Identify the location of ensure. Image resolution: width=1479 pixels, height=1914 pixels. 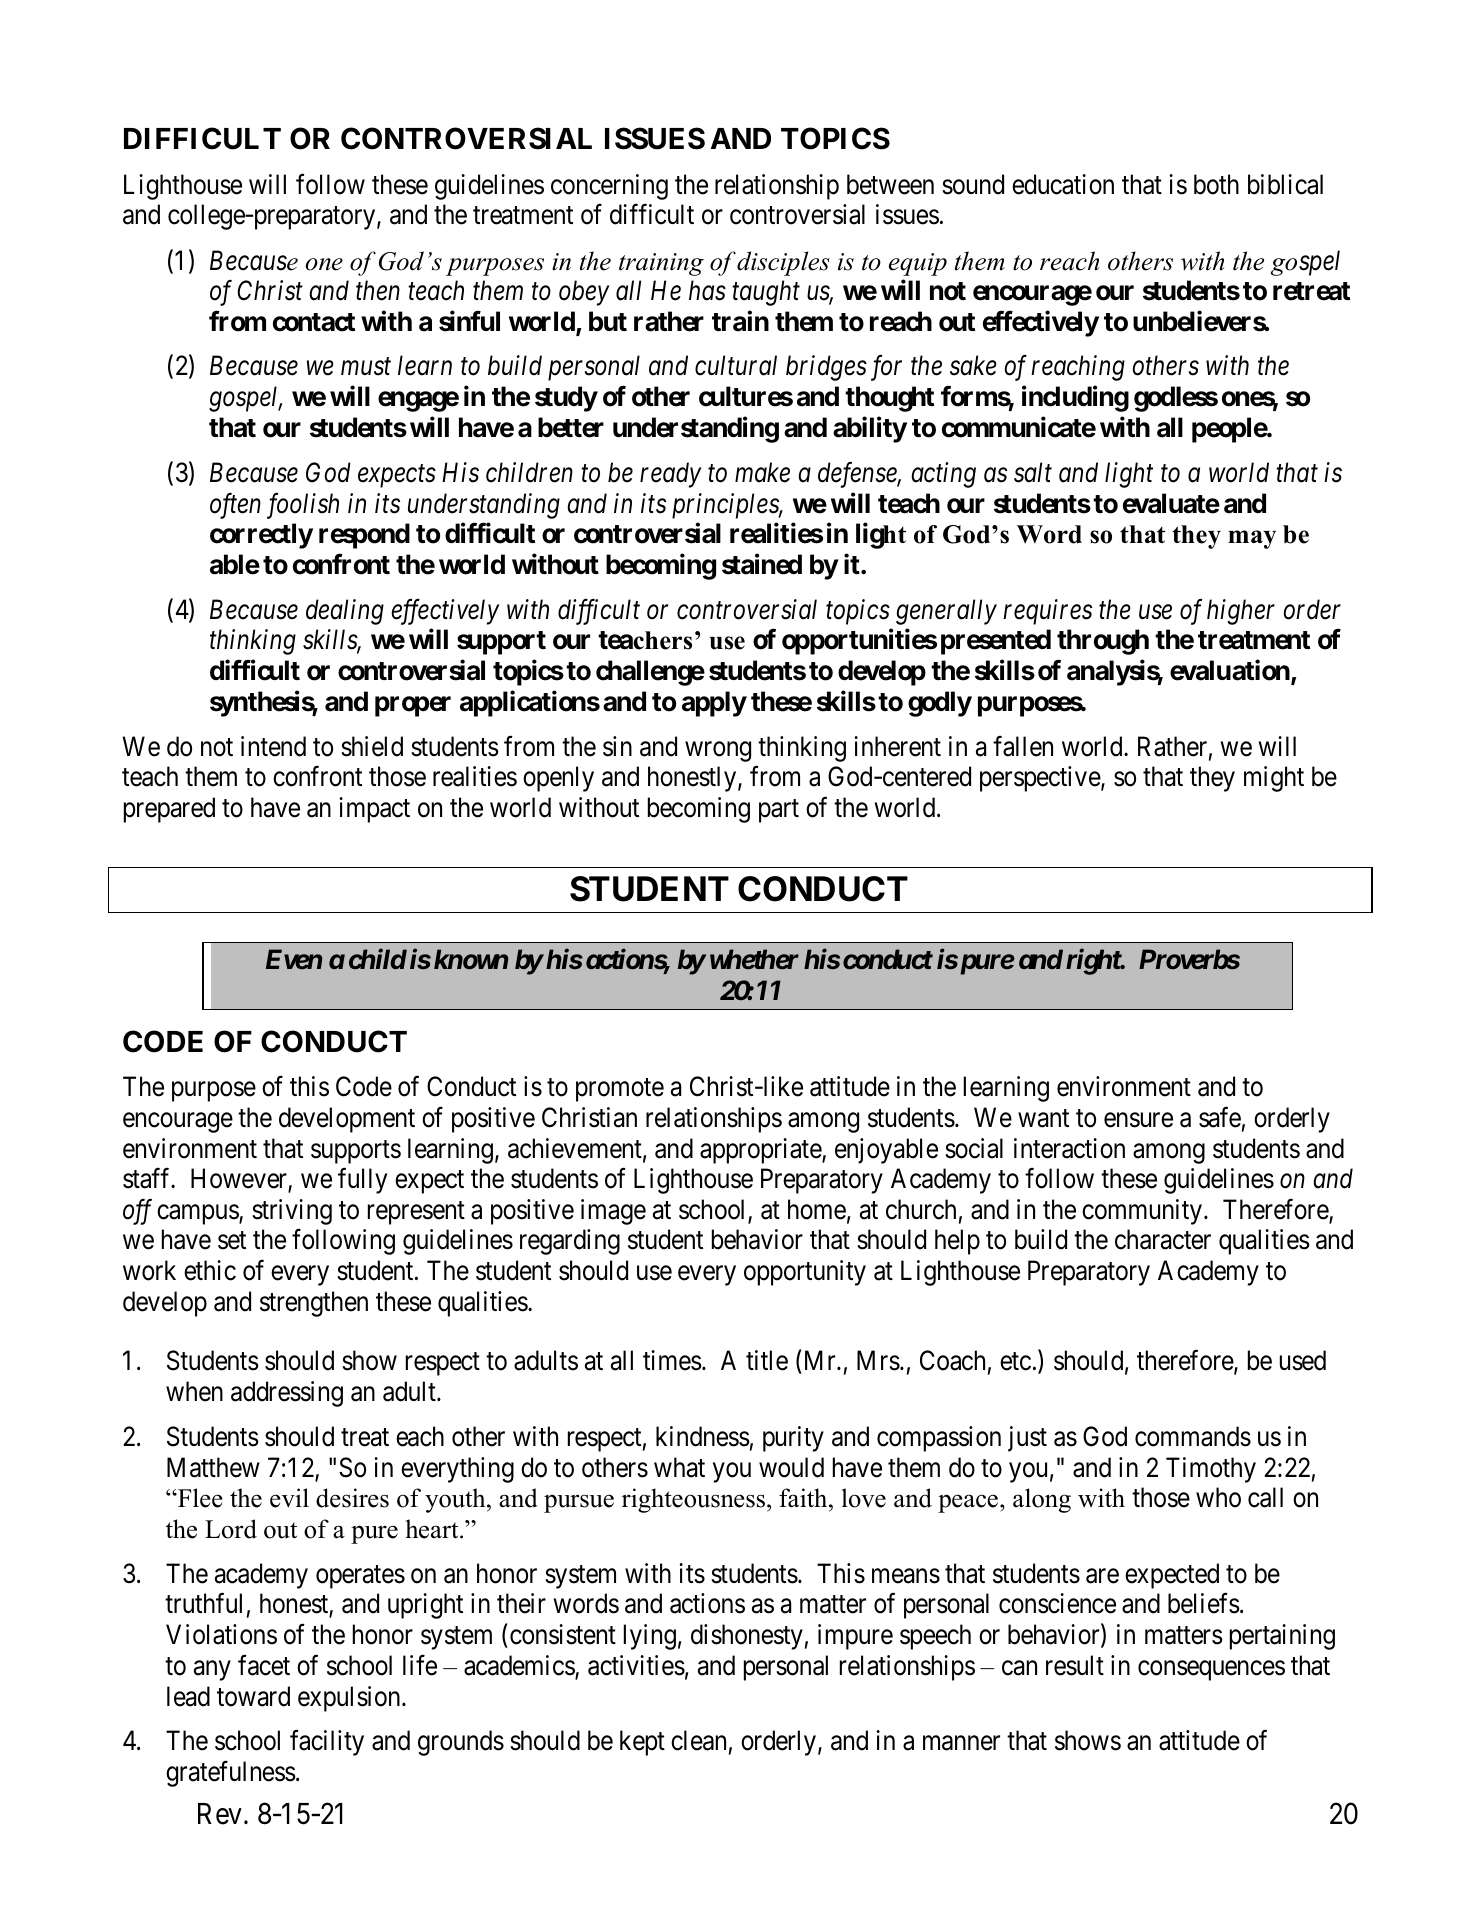
(1138, 1120).
